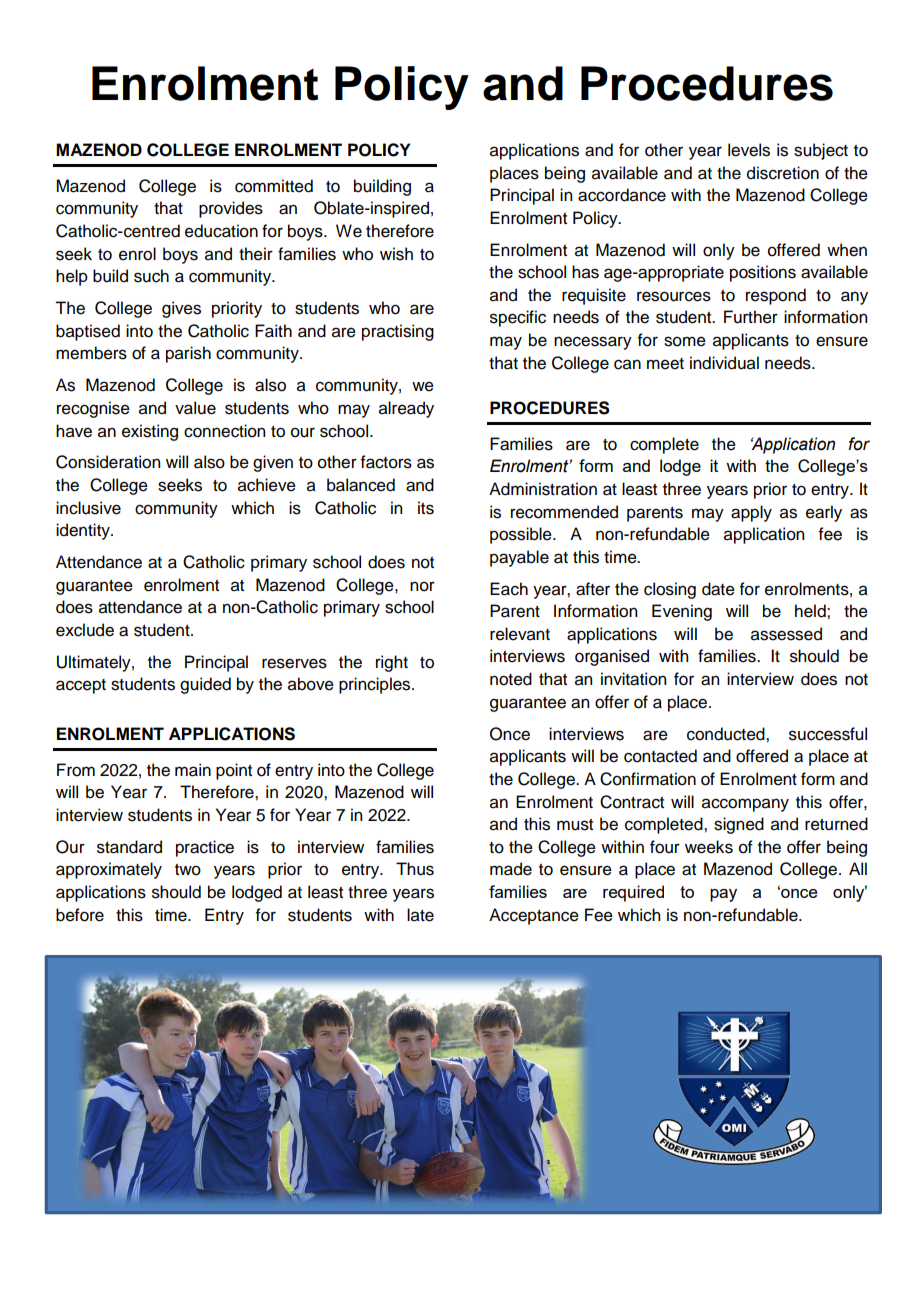 The height and width of the screenshot is (1308, 924). Describe the element at coordinates (406, 409) in the screenshot. I see `already` at that location.
